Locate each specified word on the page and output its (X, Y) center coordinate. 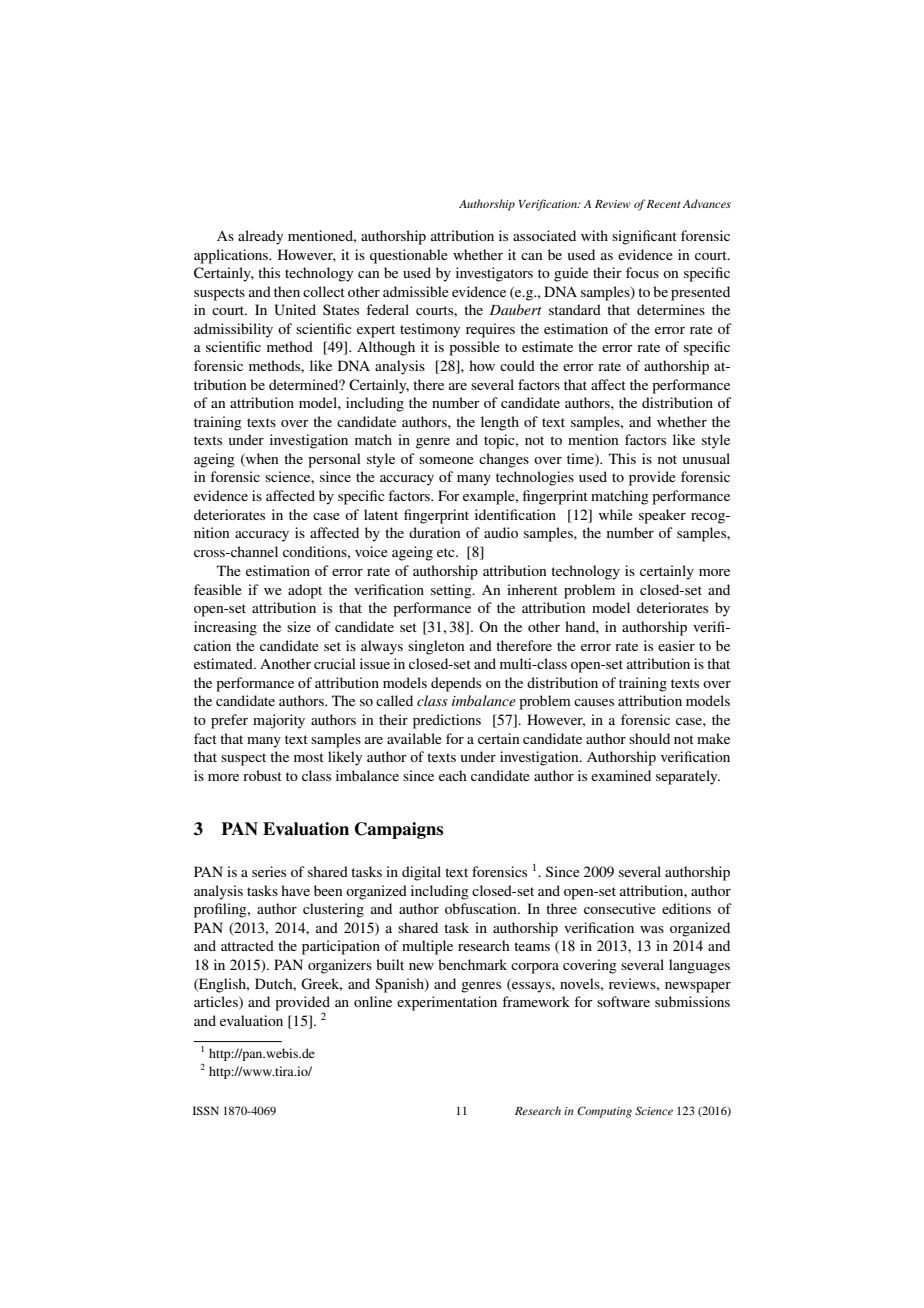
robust (262, 775)
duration (434, 532)
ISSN (206, 1110)
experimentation (447, 1003)
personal (334, 460)
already (260, 237)
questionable (409, 256)
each (453, 775)
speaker (662, 516)
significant (644, 237)
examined (621, 775)
